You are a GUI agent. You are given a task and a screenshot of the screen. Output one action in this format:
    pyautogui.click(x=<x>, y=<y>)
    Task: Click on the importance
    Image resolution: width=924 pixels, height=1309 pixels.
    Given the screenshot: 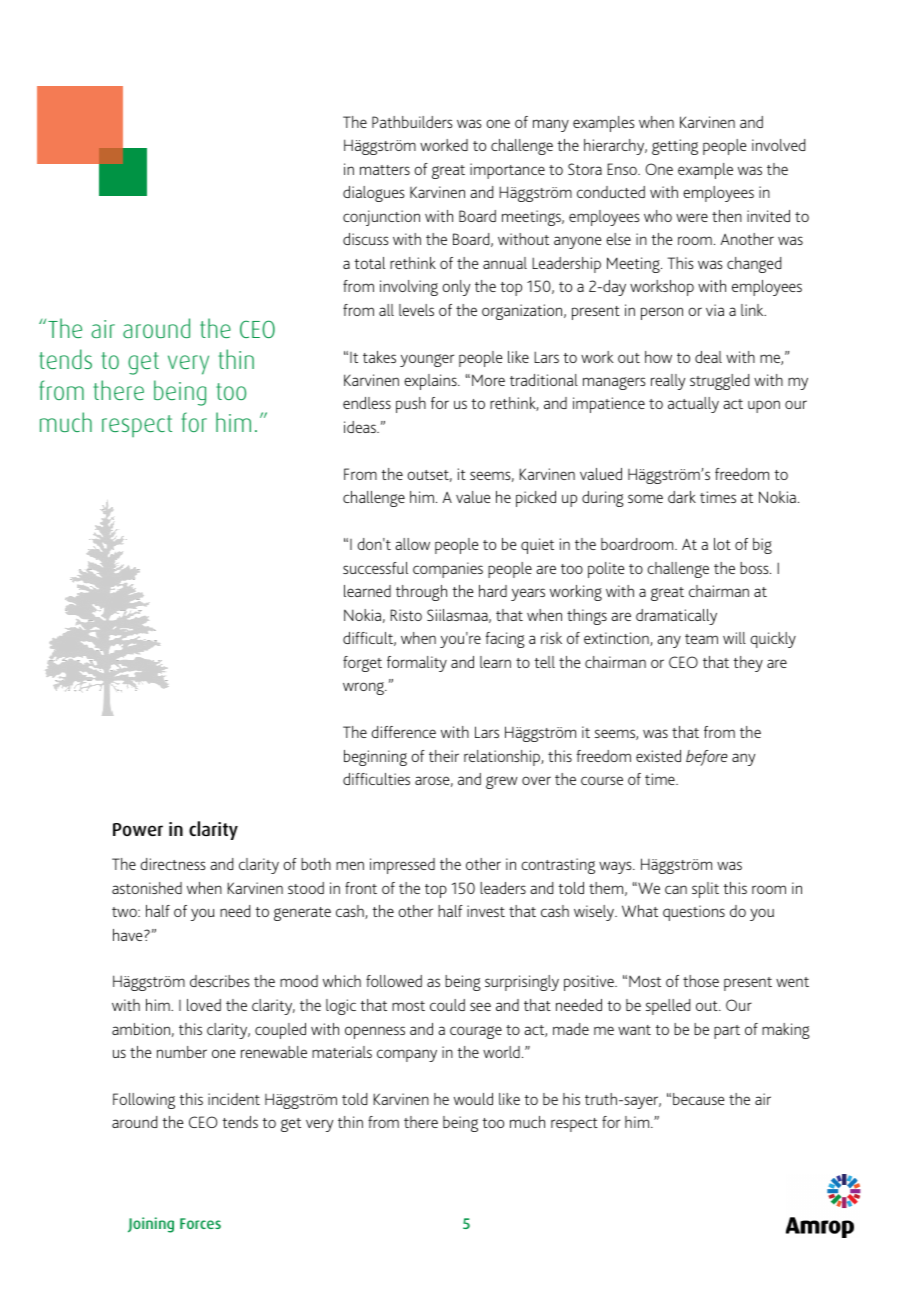 What is the action you would take?
    pyautogui.click(x=507, y=171)
